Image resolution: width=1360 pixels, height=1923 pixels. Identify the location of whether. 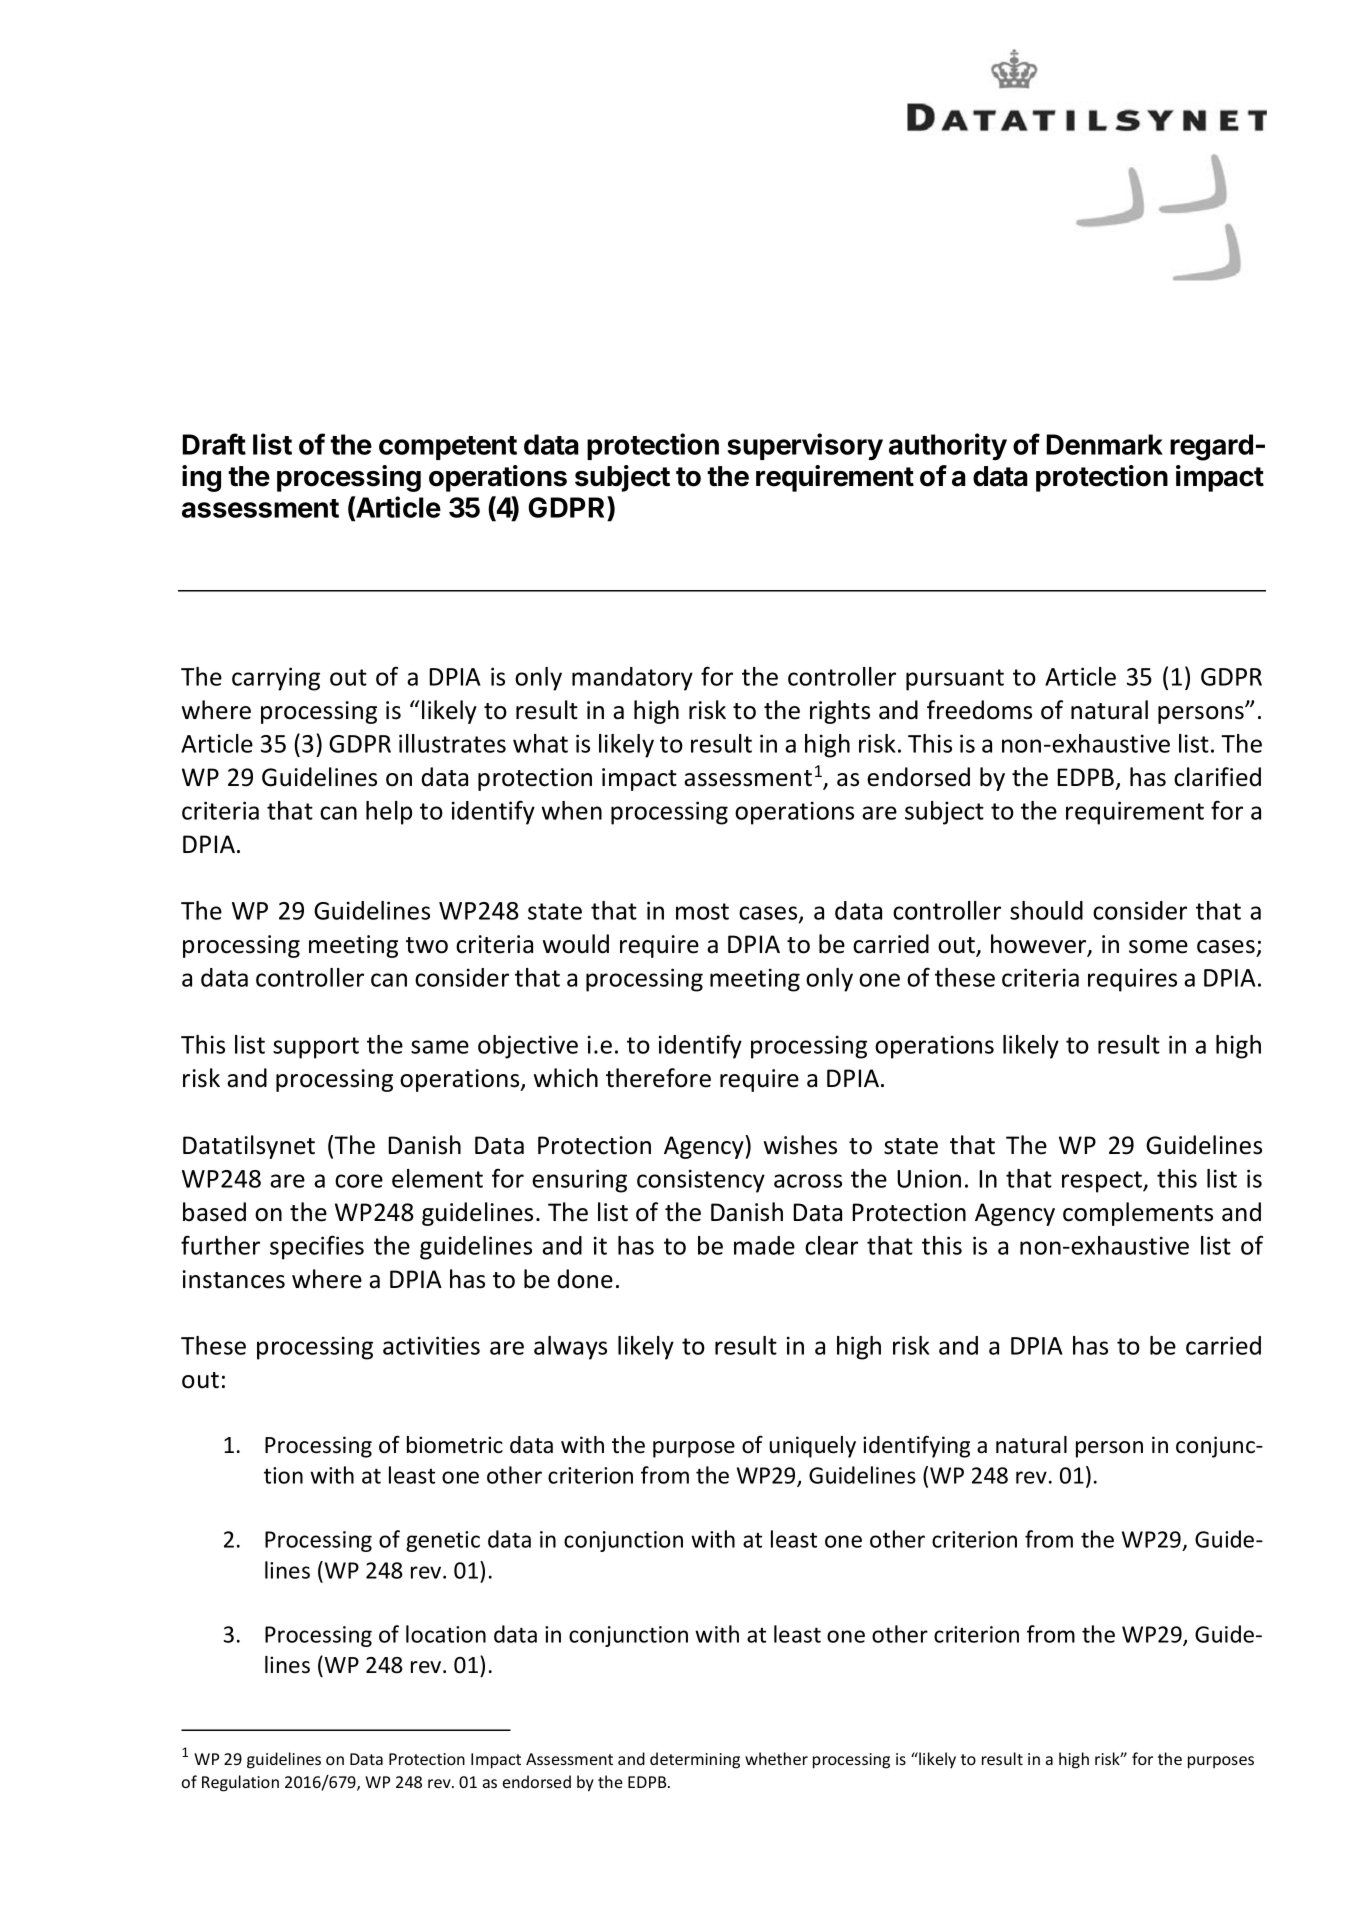
(776, 1758).
